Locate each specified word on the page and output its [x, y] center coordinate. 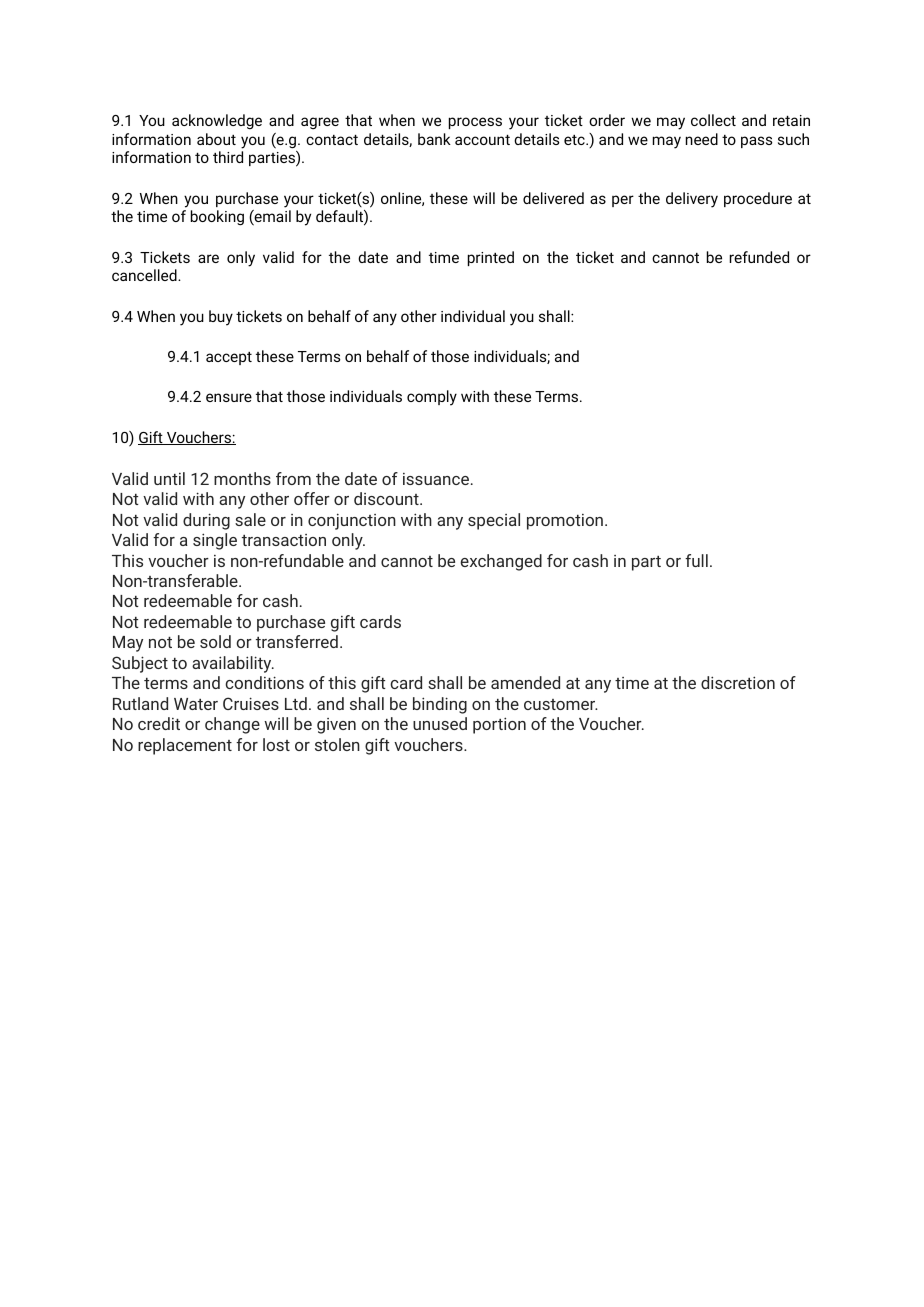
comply [432, 398]
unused [440, 723]
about [216, 139]
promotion [565, 522]
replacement [185, 746]
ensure [229, 397]
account [482, 140]
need [702, 139]
